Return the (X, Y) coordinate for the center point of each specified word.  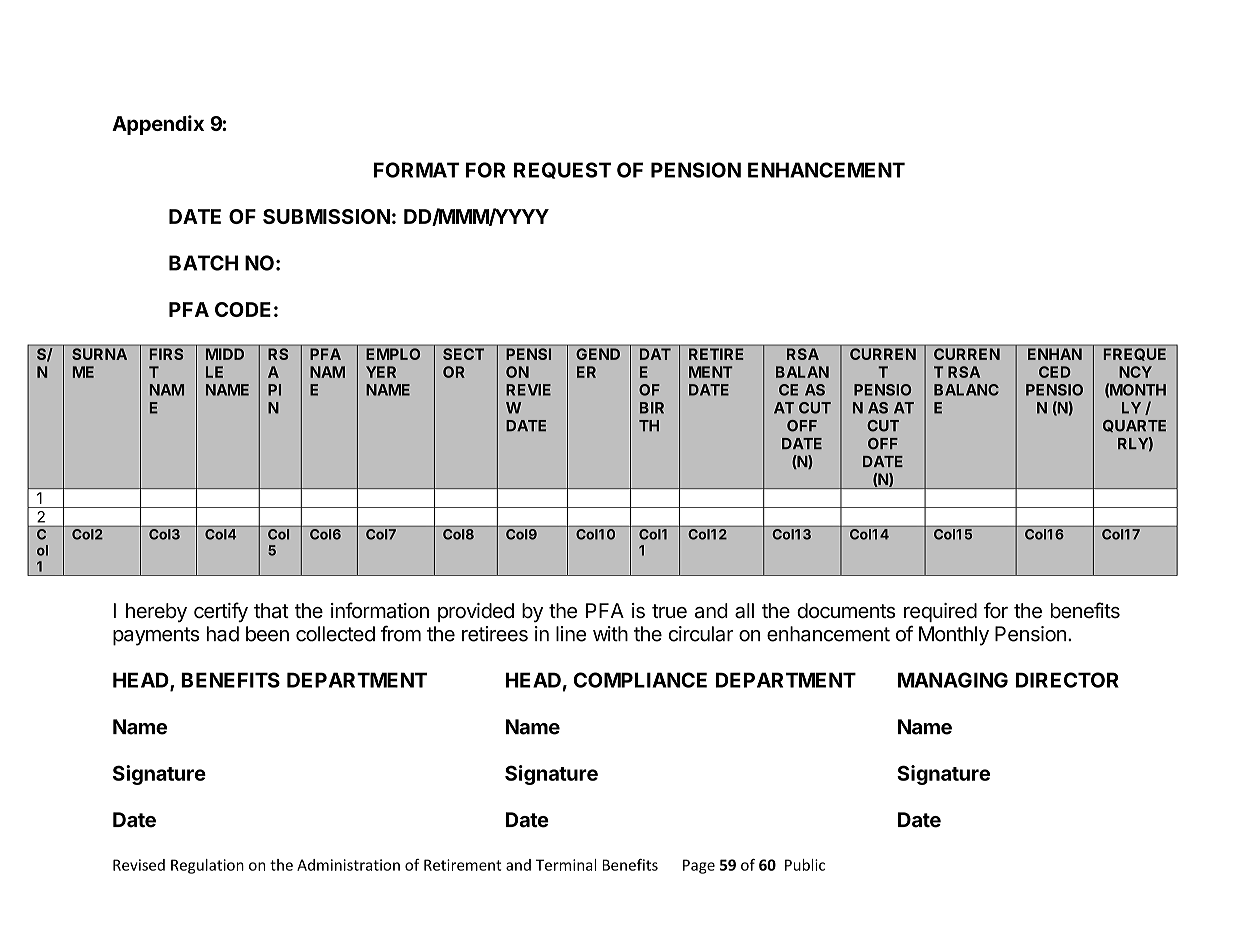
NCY (1135, 372)
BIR (652, 408)
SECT (463, 354)
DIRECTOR (1067, 680)
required (940, 612)
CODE (243, 309)
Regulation (207, 866)
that (271, 611)
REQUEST (562, 170)
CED (1055, 372)
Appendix (158, 125)
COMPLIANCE (640, 680)
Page (699, 866)
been (267, 634)
